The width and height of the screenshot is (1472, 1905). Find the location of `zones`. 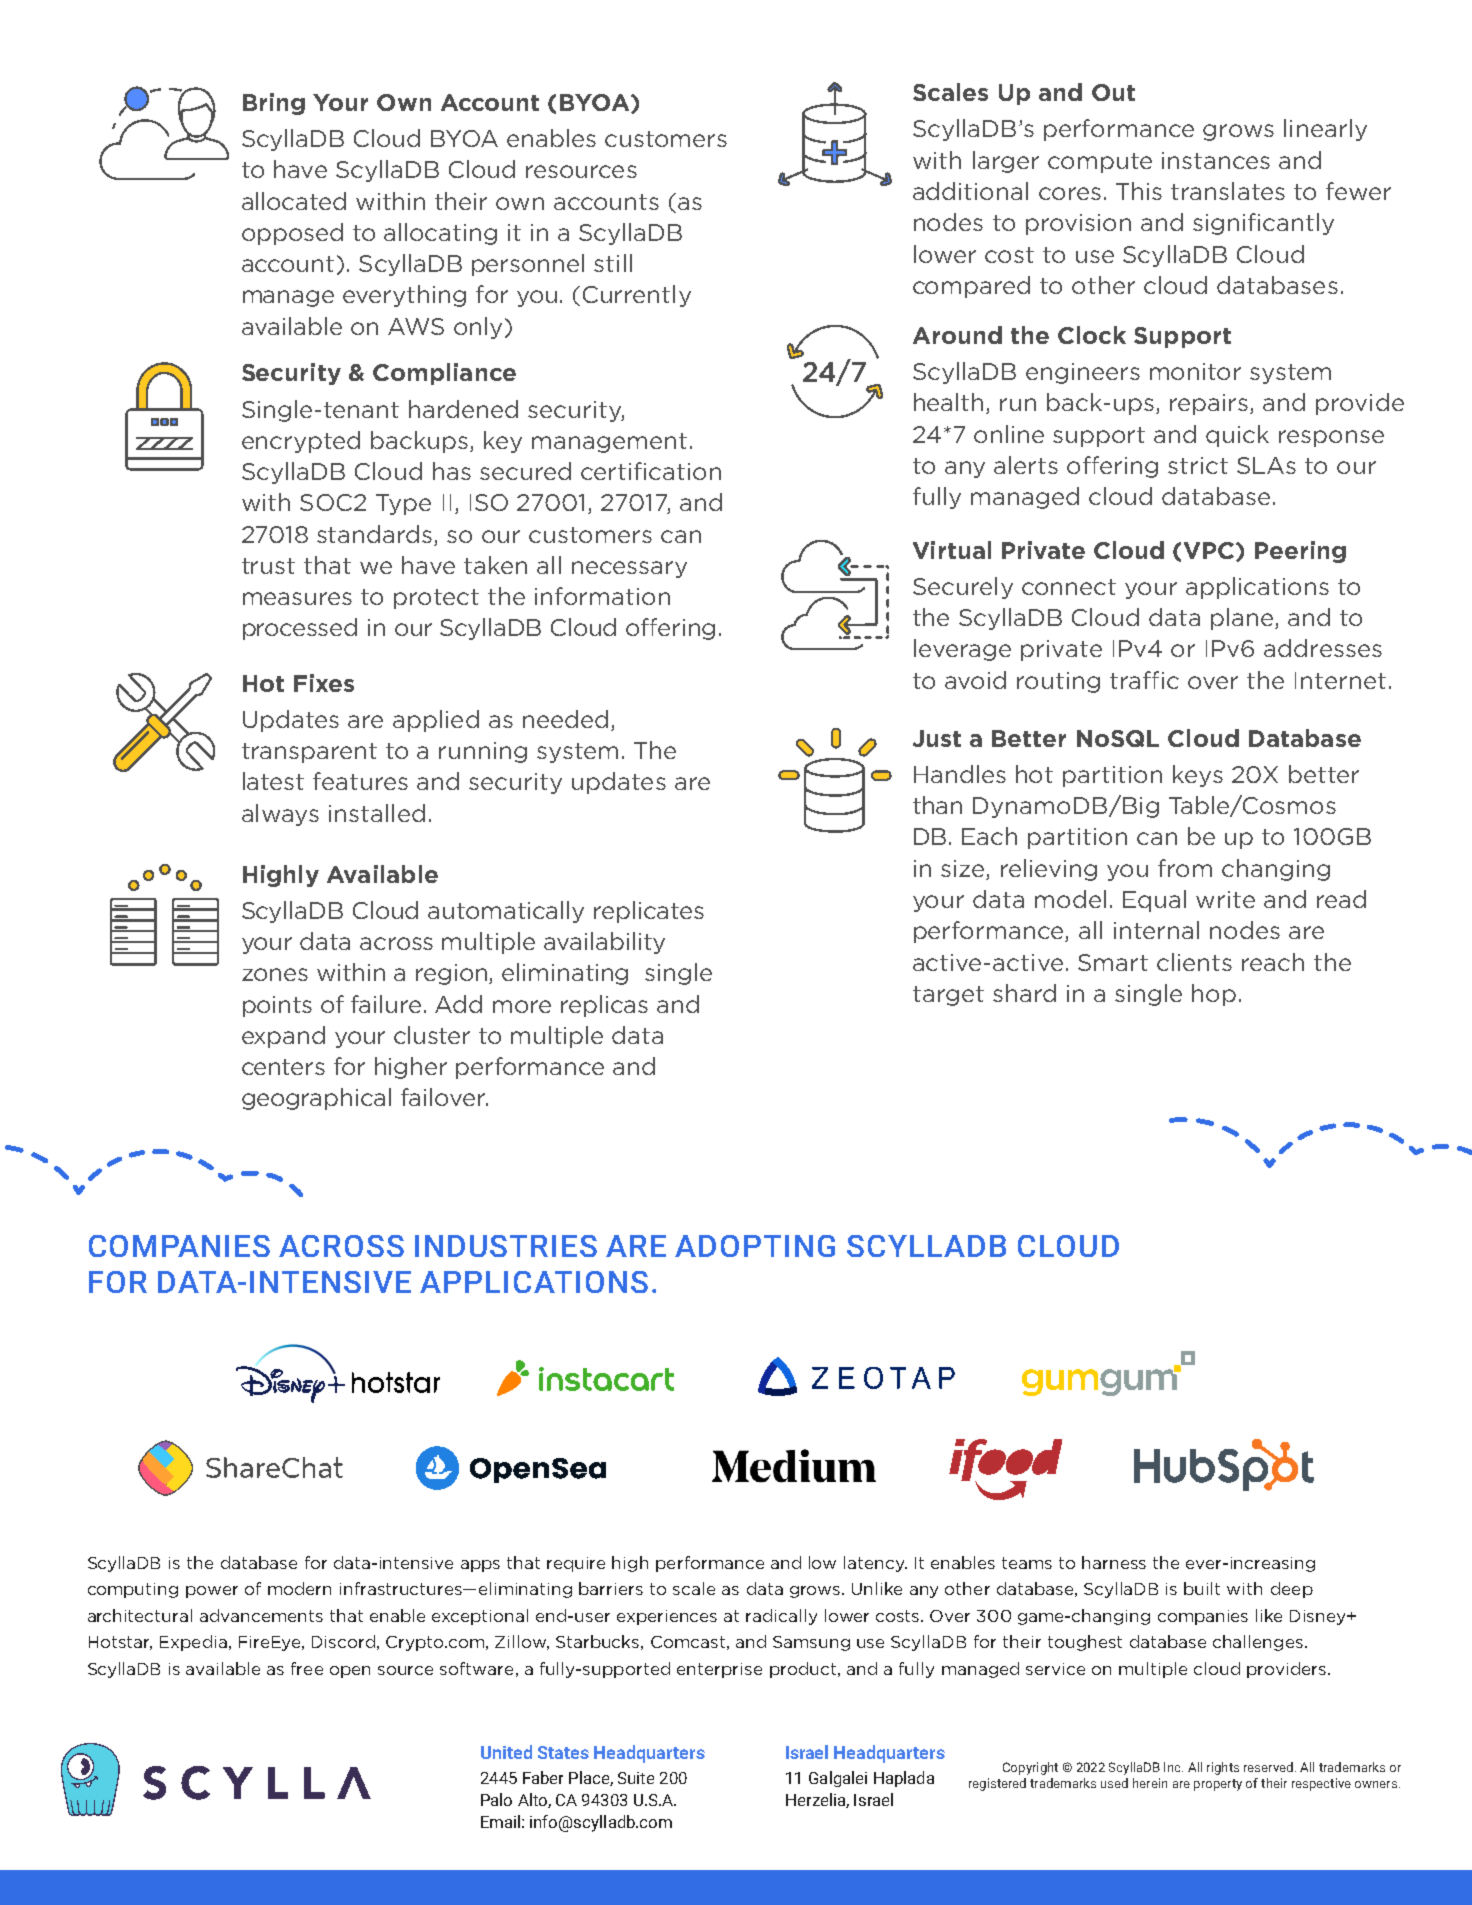

zones is located at coordinates (275, 974).
